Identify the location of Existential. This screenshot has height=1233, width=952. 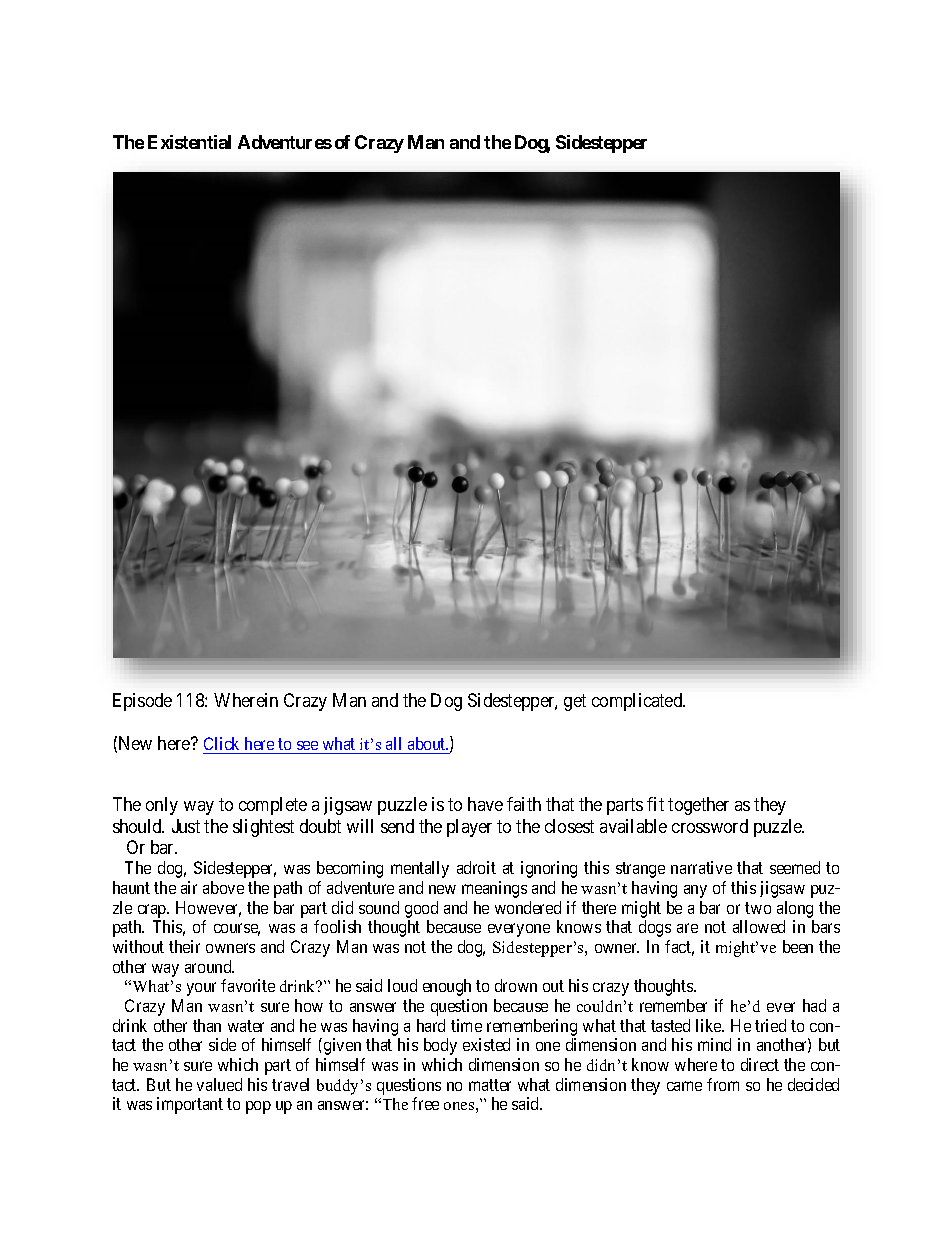
(189, 142).
